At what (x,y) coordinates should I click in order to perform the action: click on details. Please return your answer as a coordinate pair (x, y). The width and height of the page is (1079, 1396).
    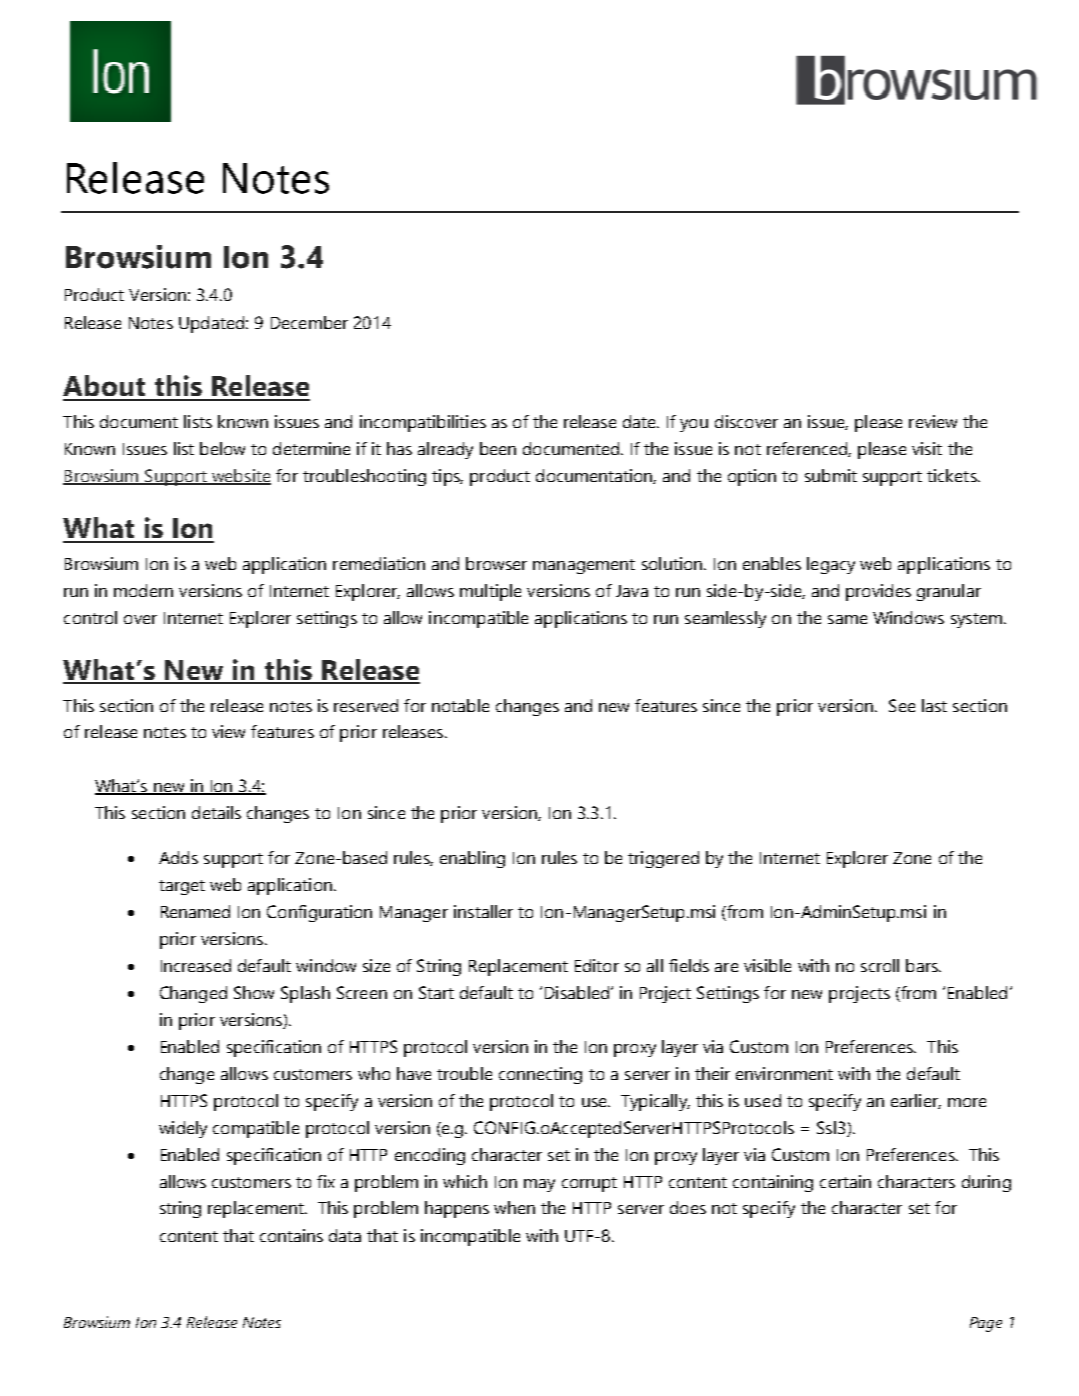
    Looking at the image, I should click on (216, 812).
